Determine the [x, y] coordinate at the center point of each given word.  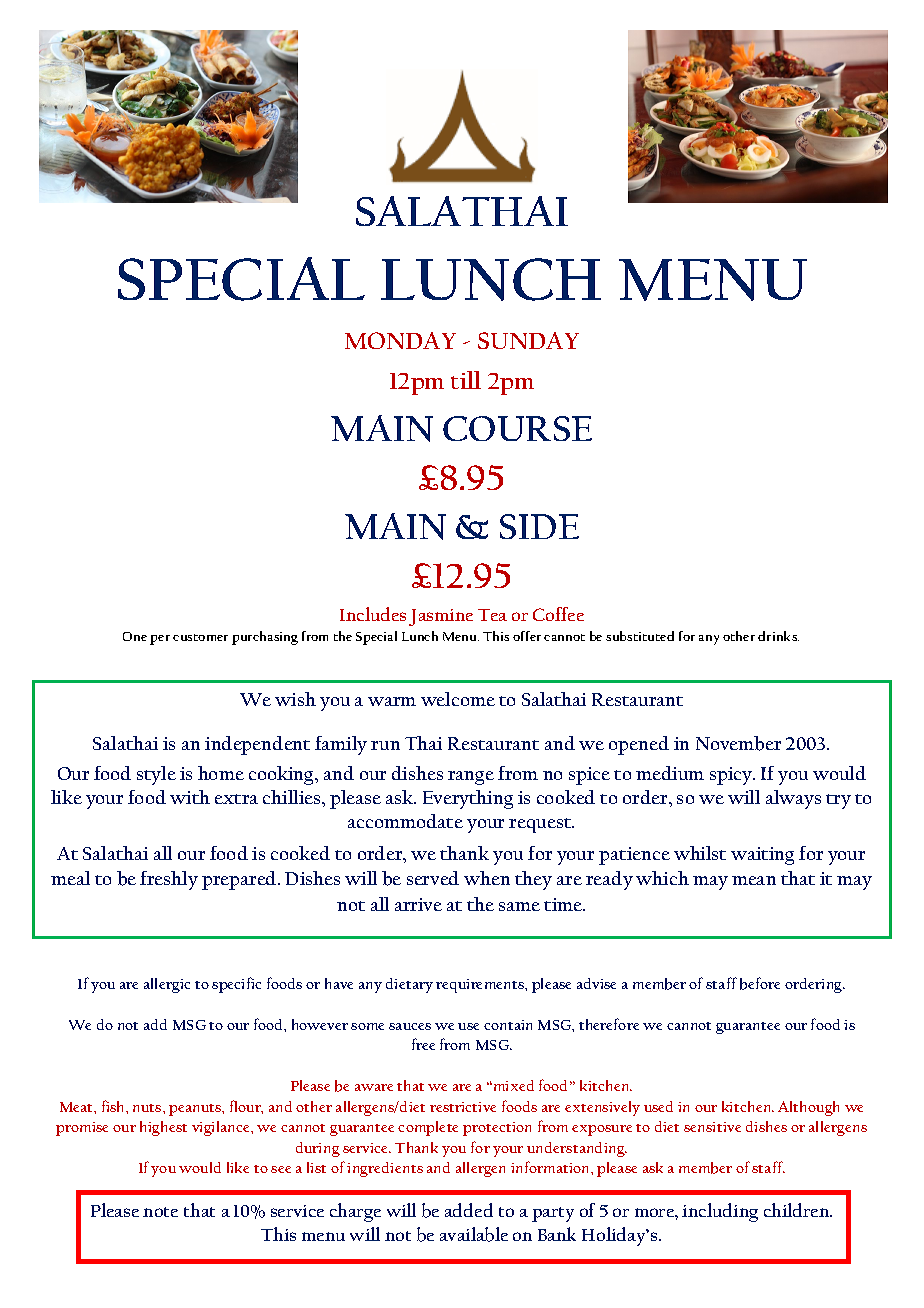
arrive [418, 904]
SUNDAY [528, 340]
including [720, 1212]
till [466, 380]
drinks [778, 636]
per [160, 640]
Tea [492, 615]
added [469, 1210]
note [160, 1212]
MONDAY [400, 340]
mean [754, 880]
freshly [169, 880]
